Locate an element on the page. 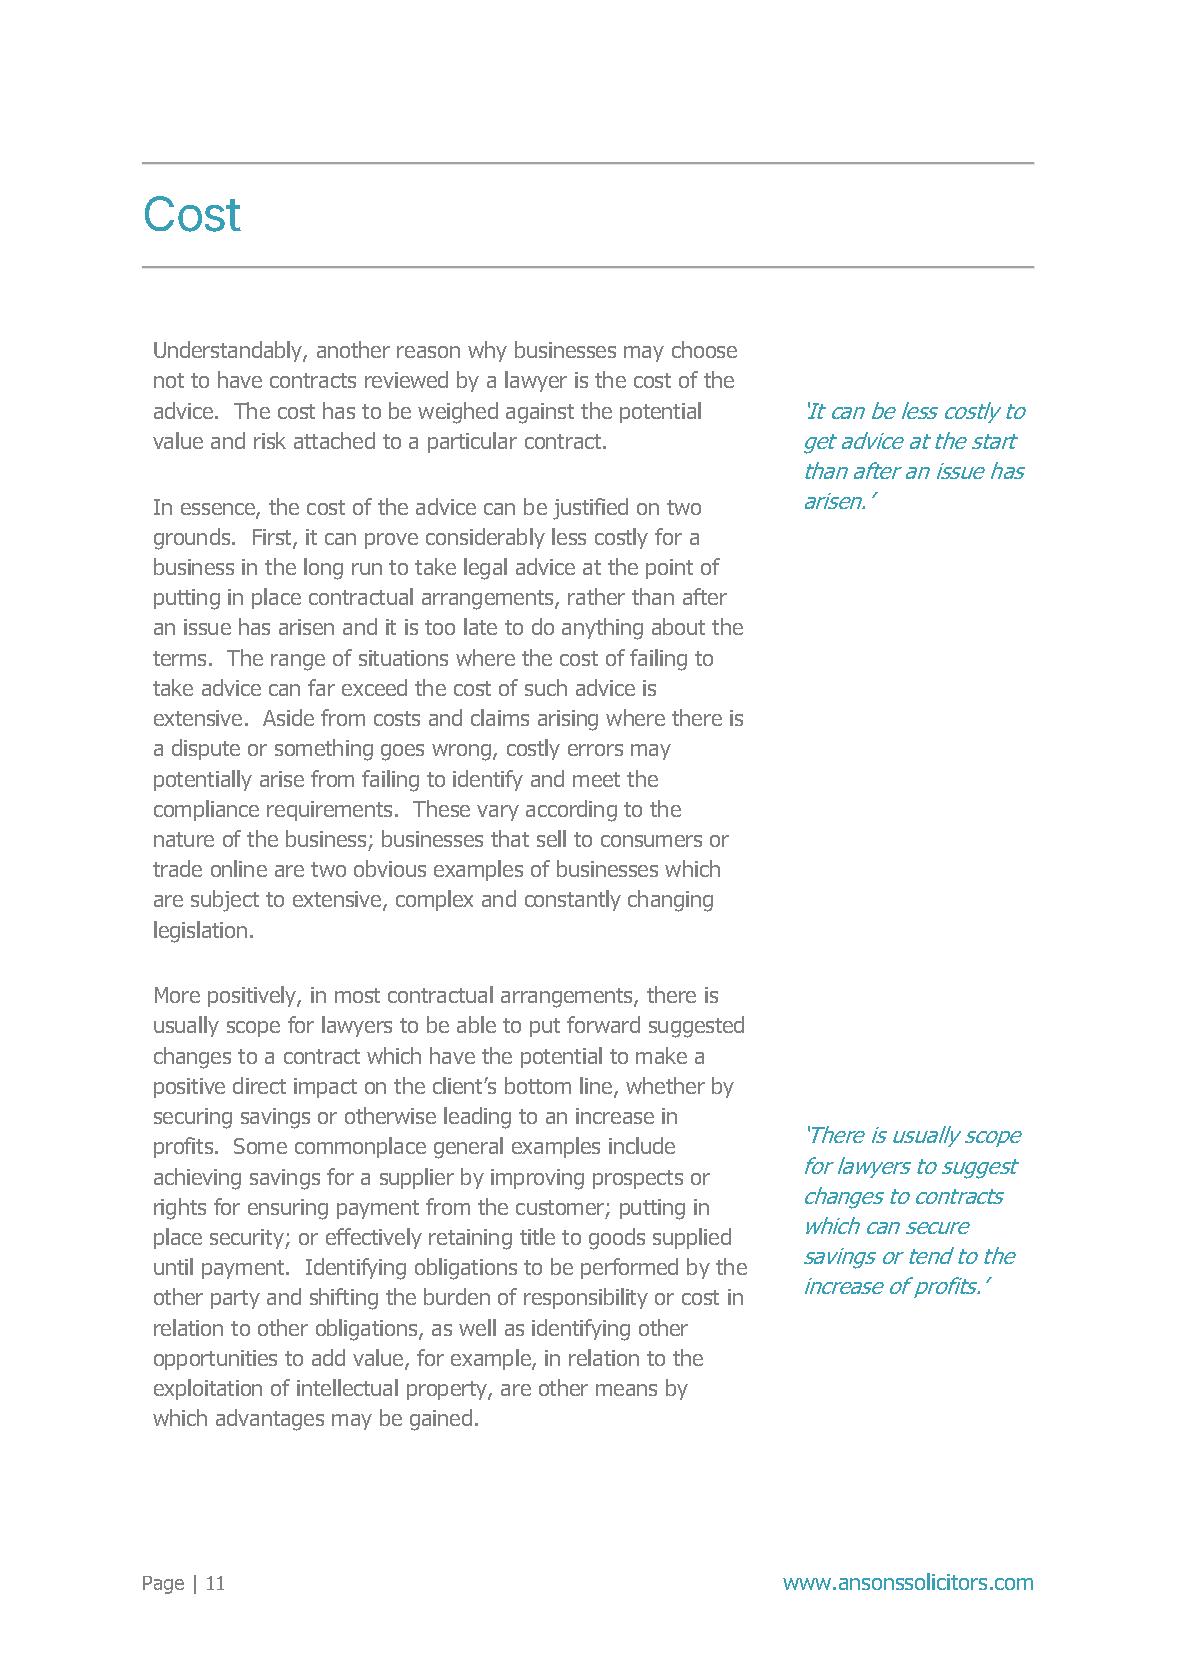  risk is located at coordinates (270, 440).
